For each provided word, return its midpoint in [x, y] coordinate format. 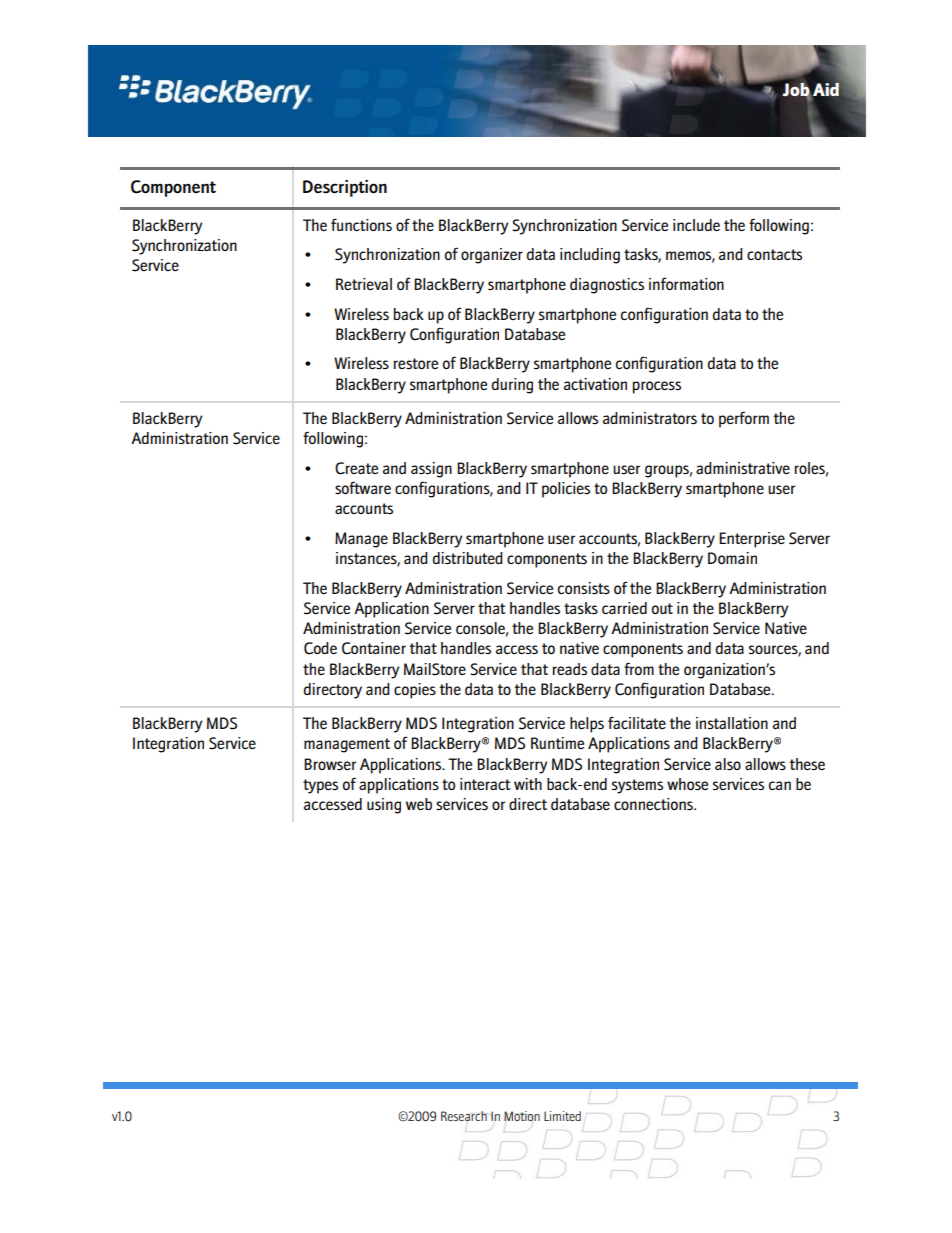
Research [464, 1116]
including [590, 256]
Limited [562, 1116]
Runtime [557, 743]
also [728, 764]
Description [345, 188]
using [384, 806]
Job [797, 91]
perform [744, 419]
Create [356, 468]
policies [566, 490]
